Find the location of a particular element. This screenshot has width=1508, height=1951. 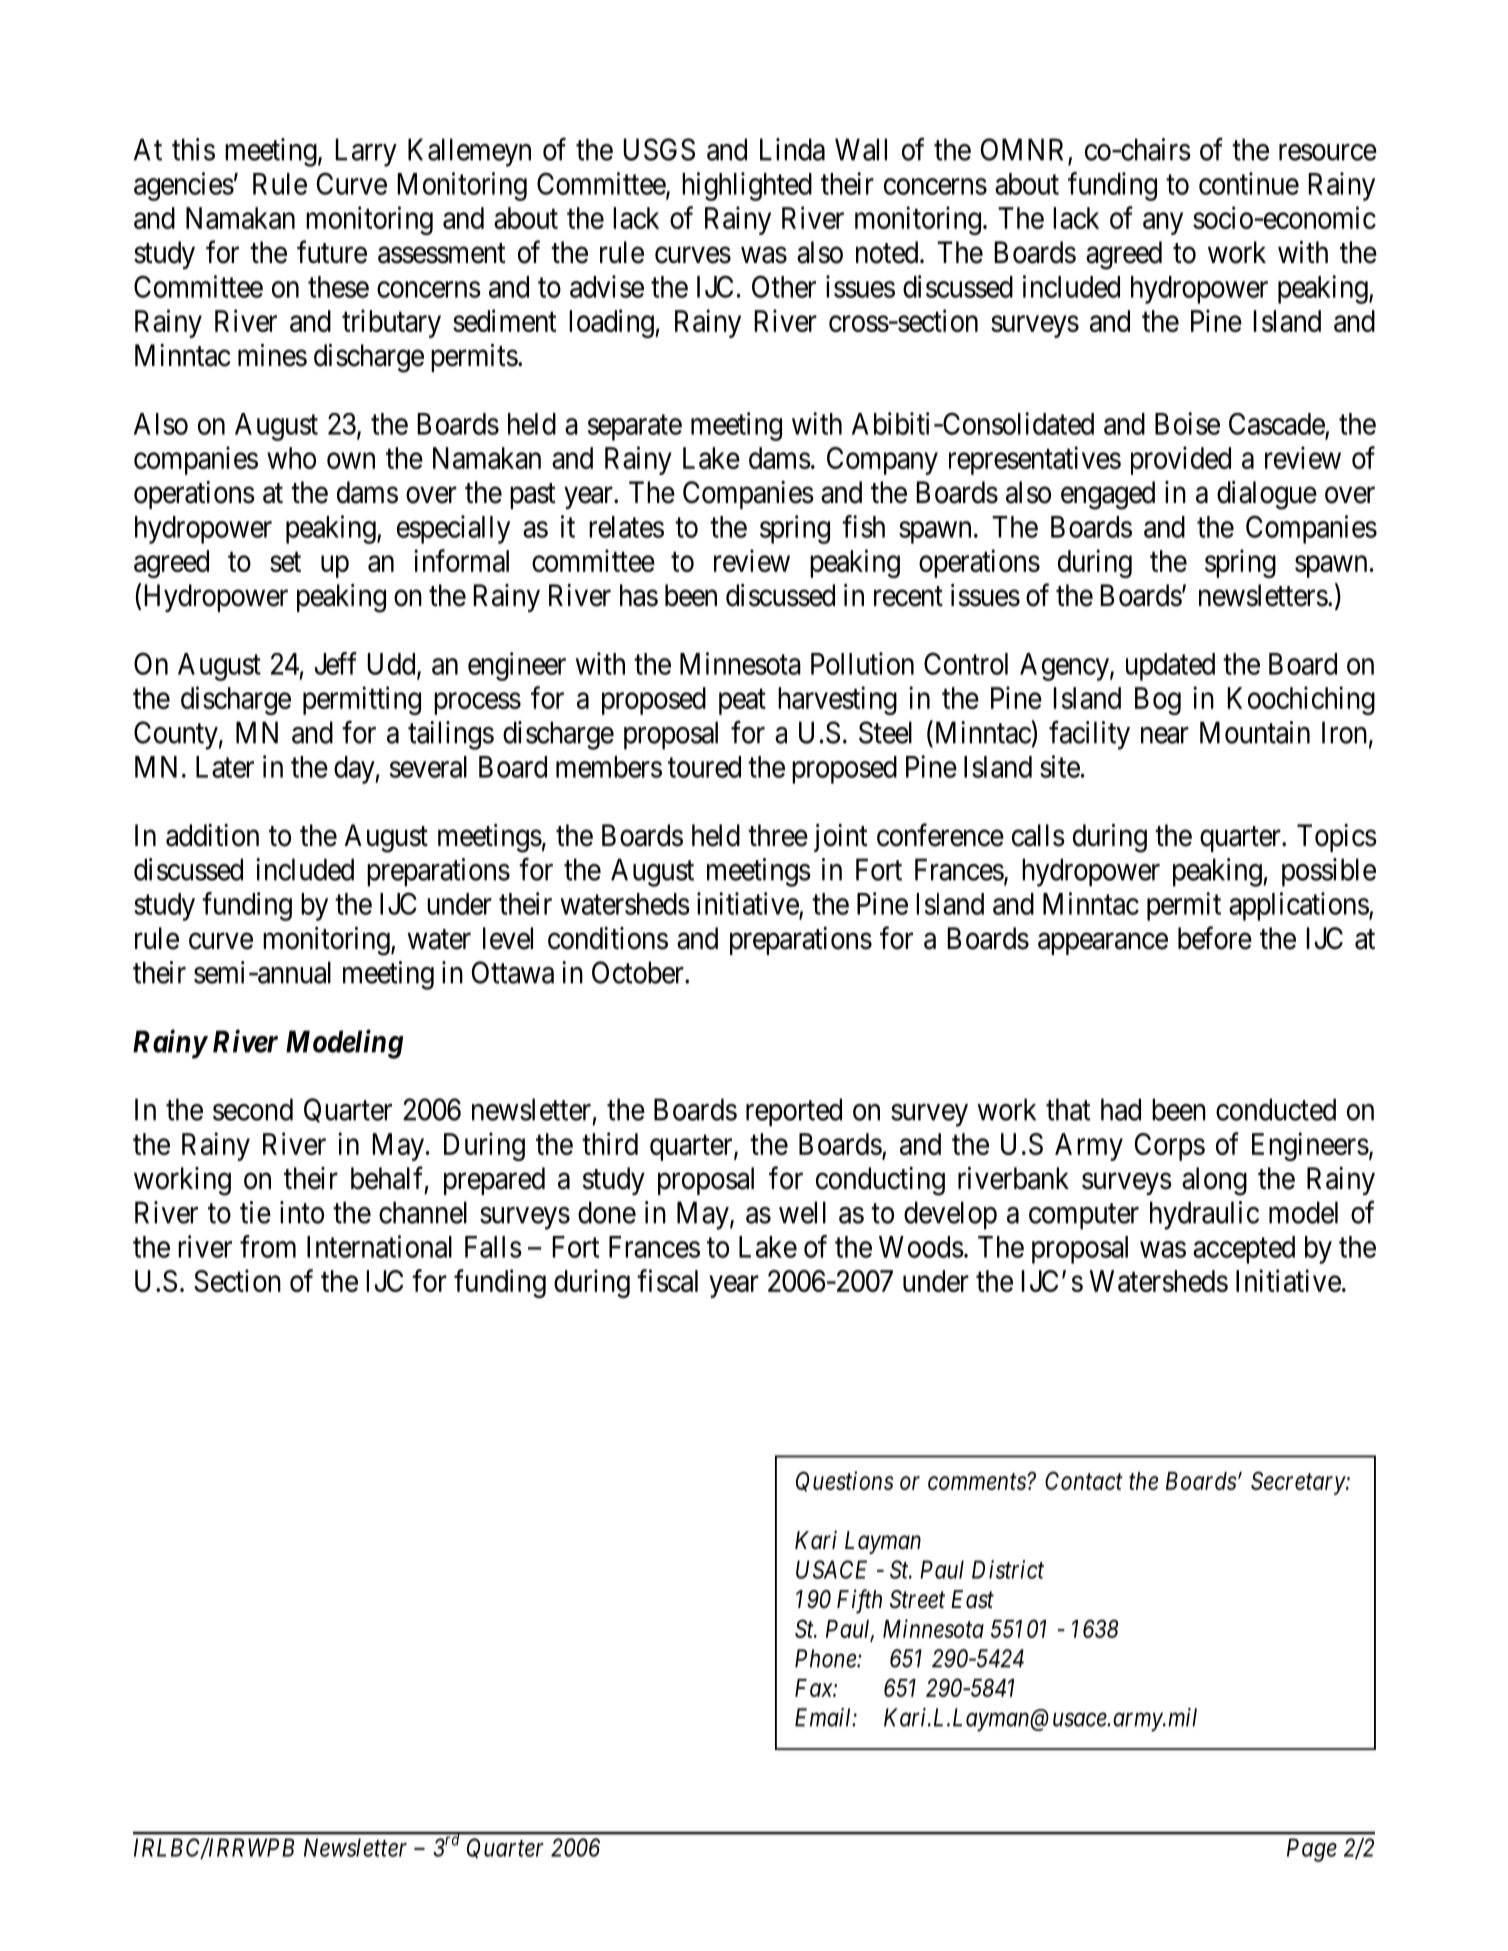

October is located at coordinates (639, 972).
